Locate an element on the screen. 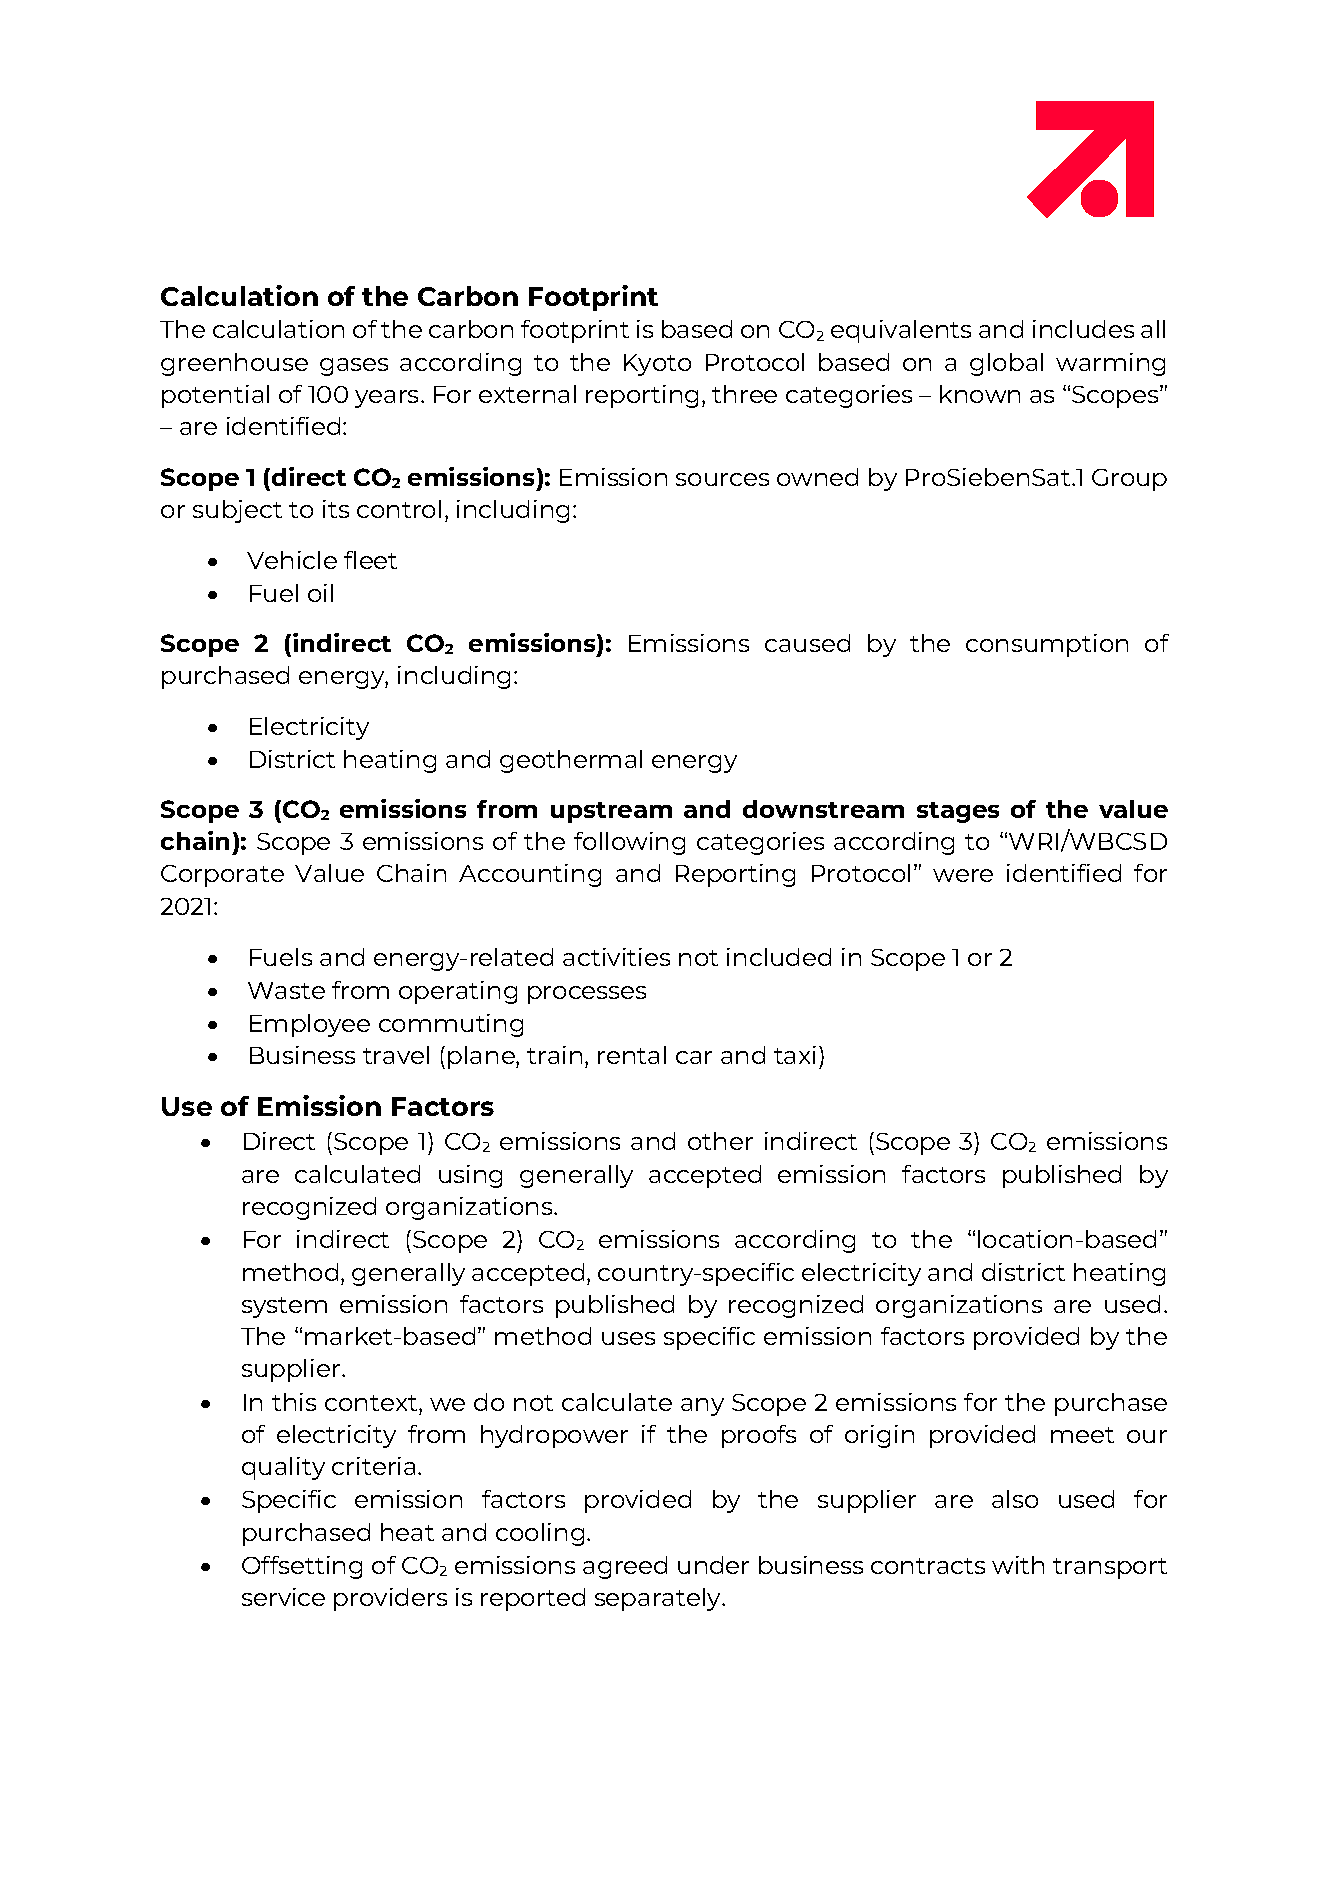  meet is located at coordinates (1082, 1435).
